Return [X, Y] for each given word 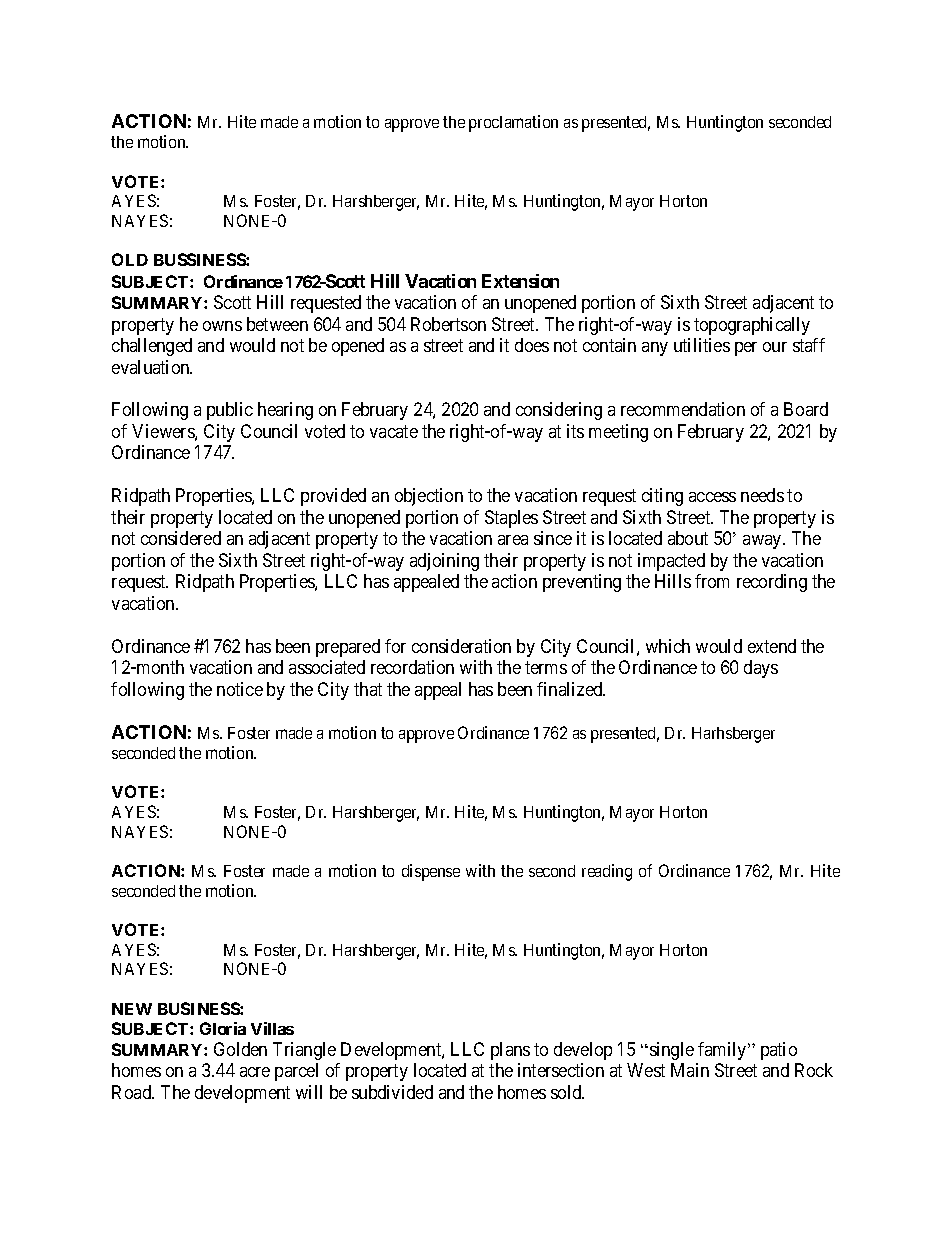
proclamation [513, 123]
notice [240, 689]
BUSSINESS [200, 259]
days [761, 669]
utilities [702, 345]
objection [429, 497]
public [230, 411]
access [712, 497]
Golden [240, 1049]
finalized [571, 689]
